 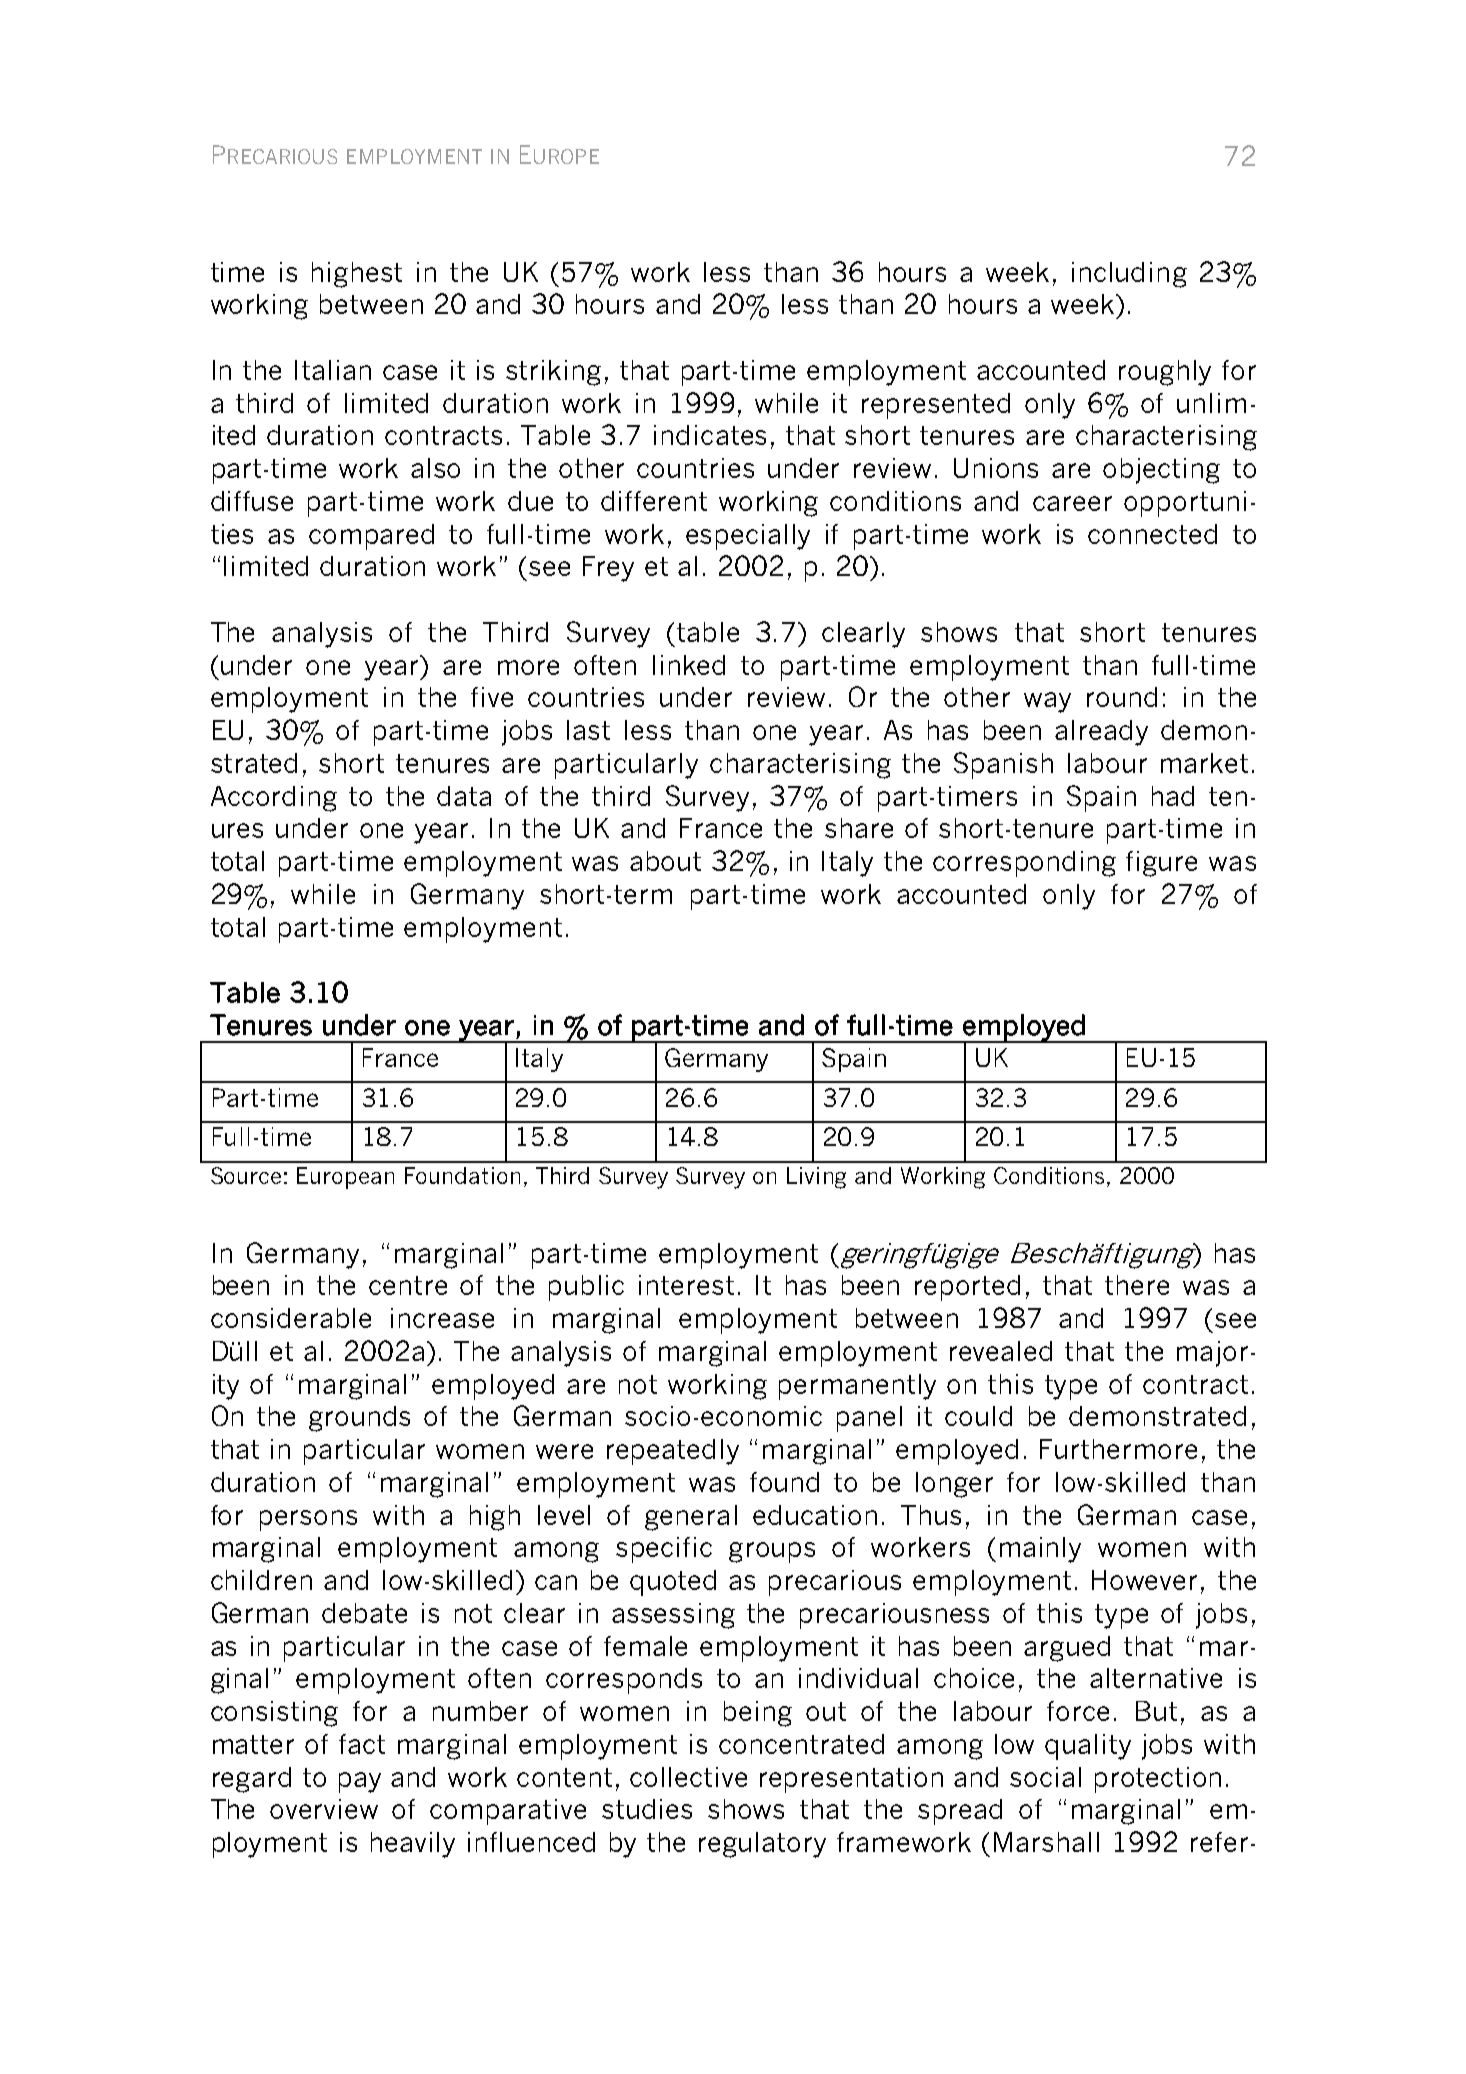 What do you see at coordinates (308, 1520) in the page?
I see `persons` at bounding box center [308, 1520].
